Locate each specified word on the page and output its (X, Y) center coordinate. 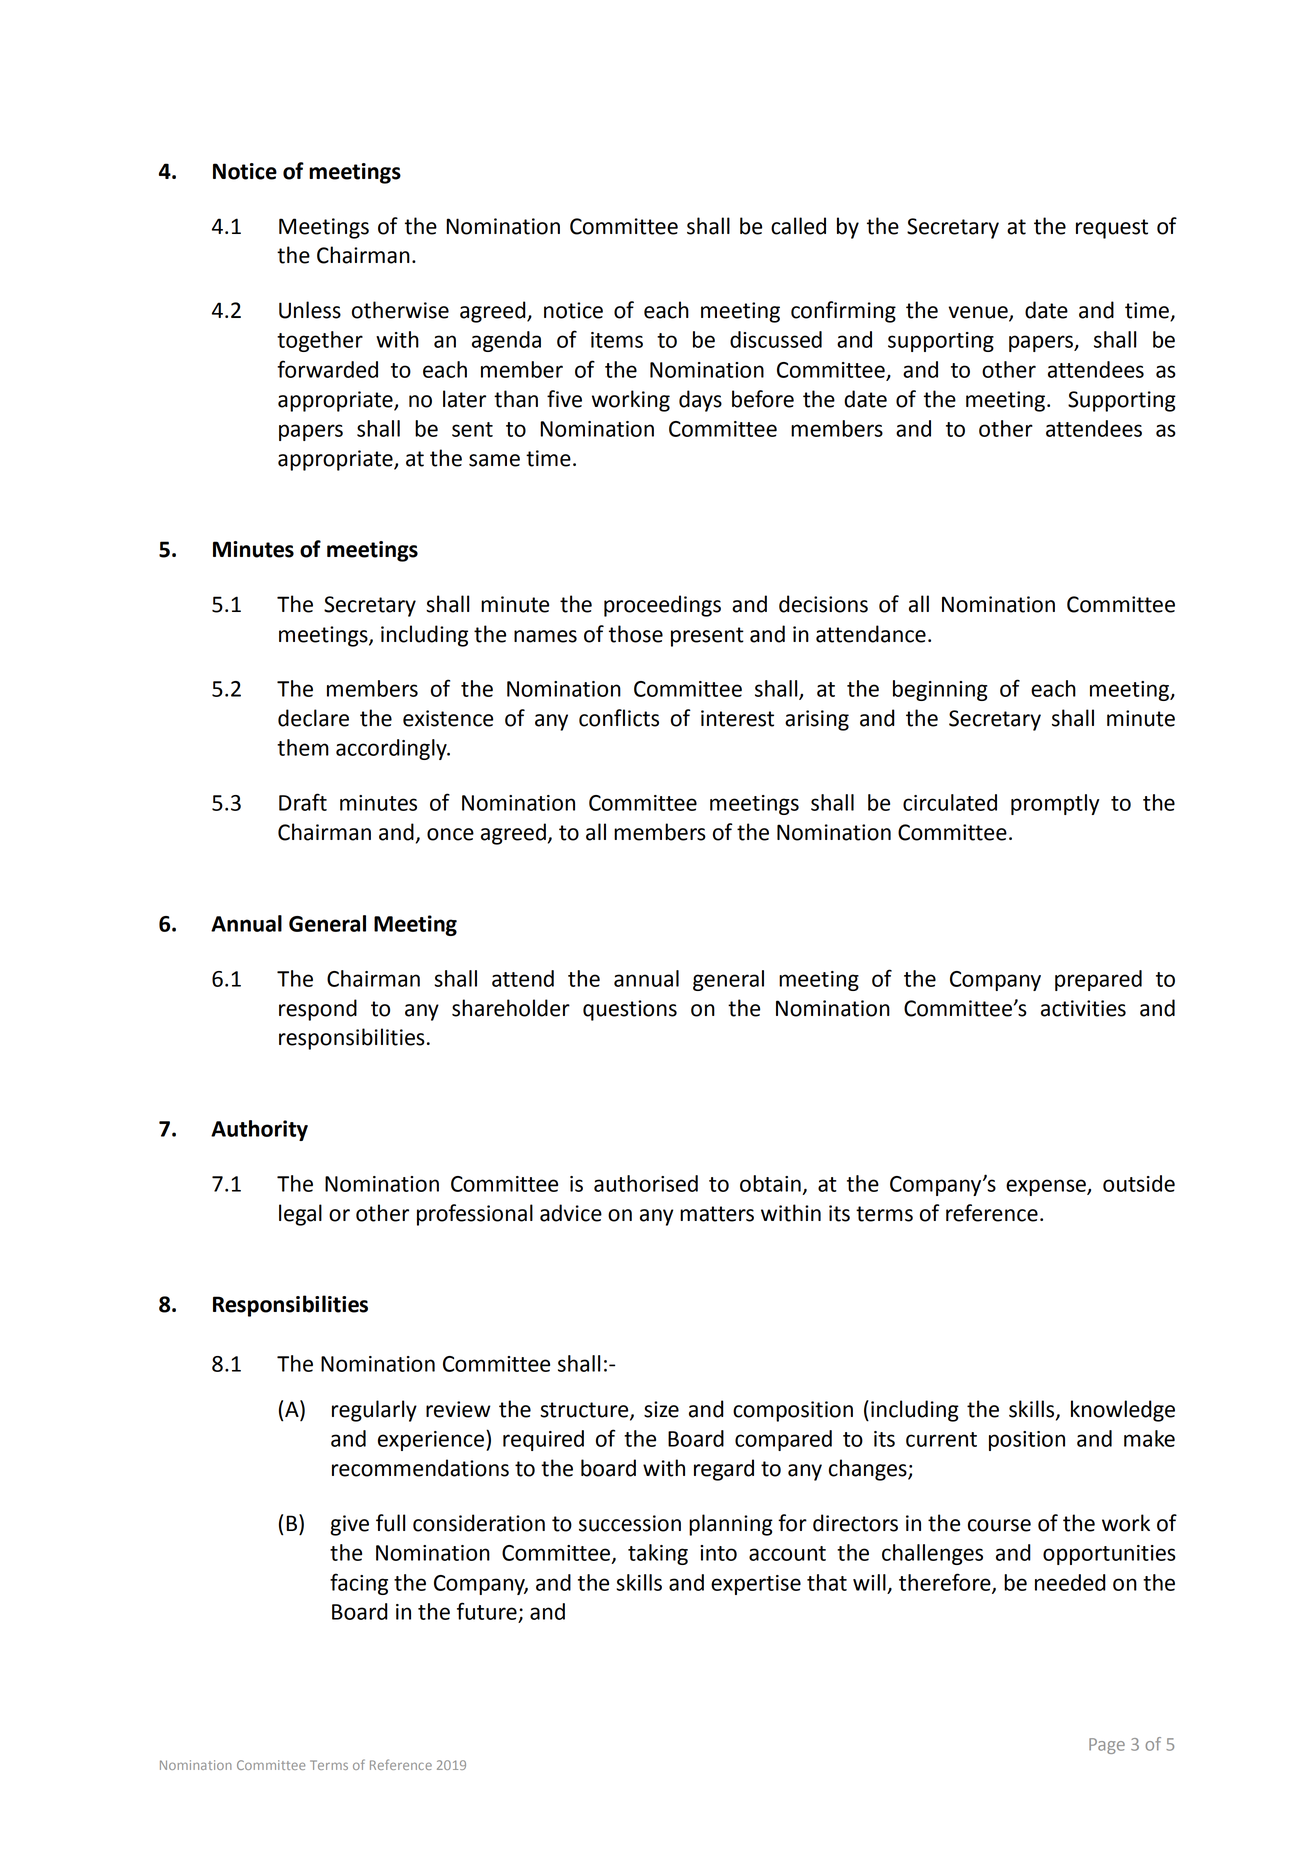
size (661, 1409)
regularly (374, 1411)
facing (359, 1584)
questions (630, 1010)
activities (1083, 1008)
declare (313, 718)
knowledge (1123, 1411)
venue (979, 313)
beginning (940, 690)
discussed (776, 339)
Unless (310, 310)
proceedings (662, 606)
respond (318, 1010)
